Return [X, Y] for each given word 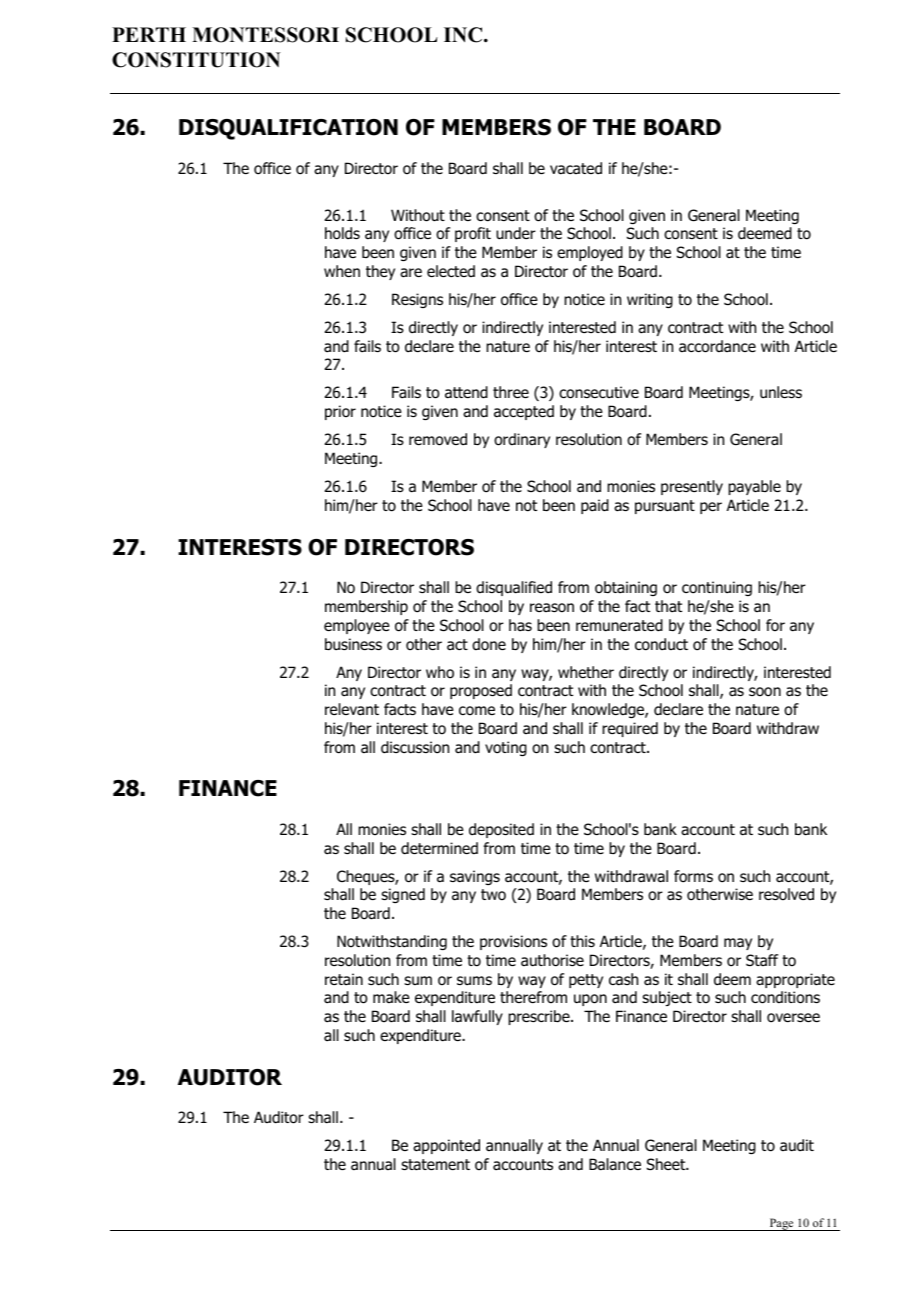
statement [435, 1165]
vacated [576, 168]
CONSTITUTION [196, 60]
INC [464, 35]
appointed [446, 1146]
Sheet [667, 1164]
